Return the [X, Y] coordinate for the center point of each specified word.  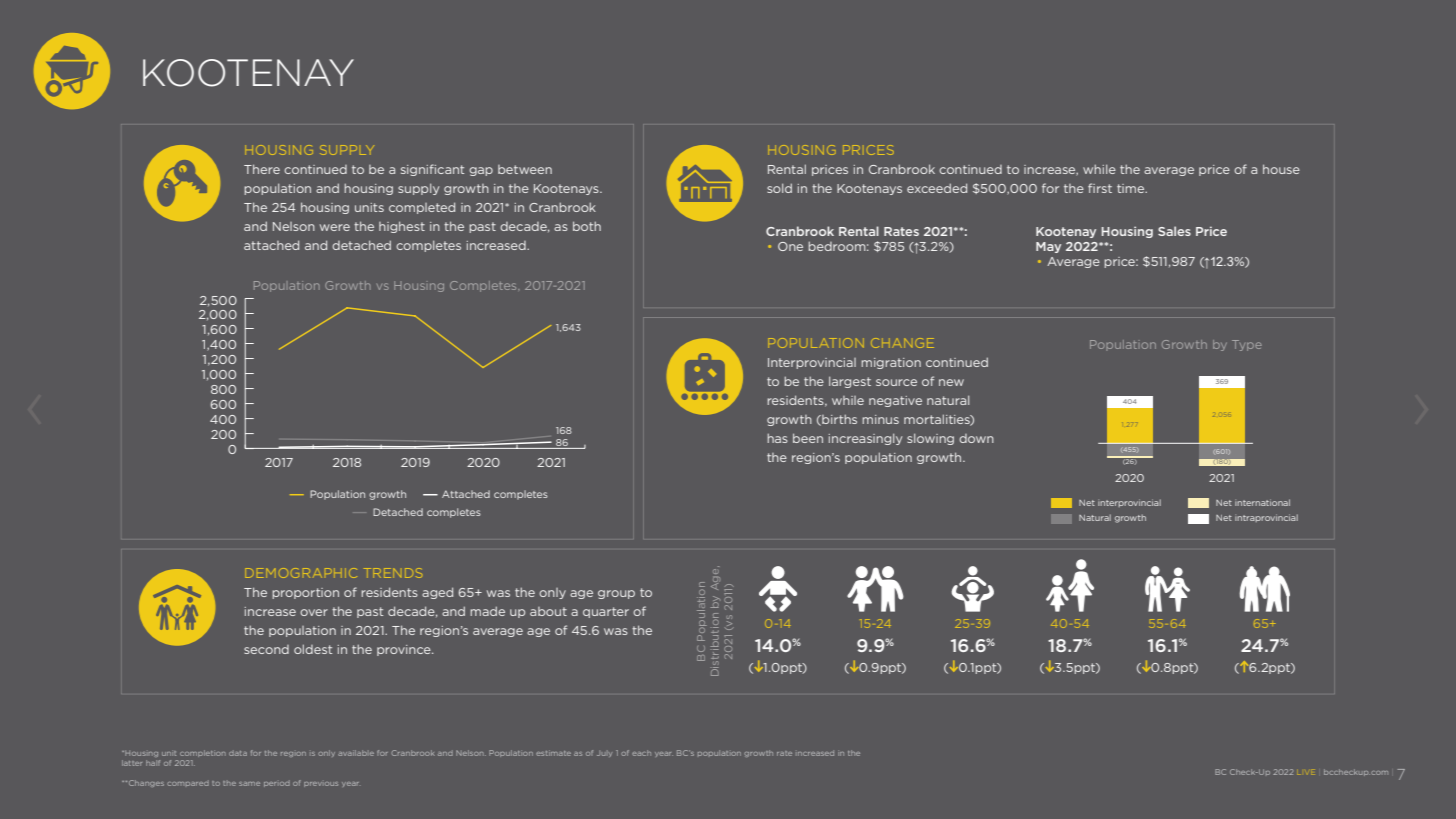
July [604, 754]
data [238, 753]
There [262, 169]
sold [779, 188]
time [1132, 188]
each [641, 753]
